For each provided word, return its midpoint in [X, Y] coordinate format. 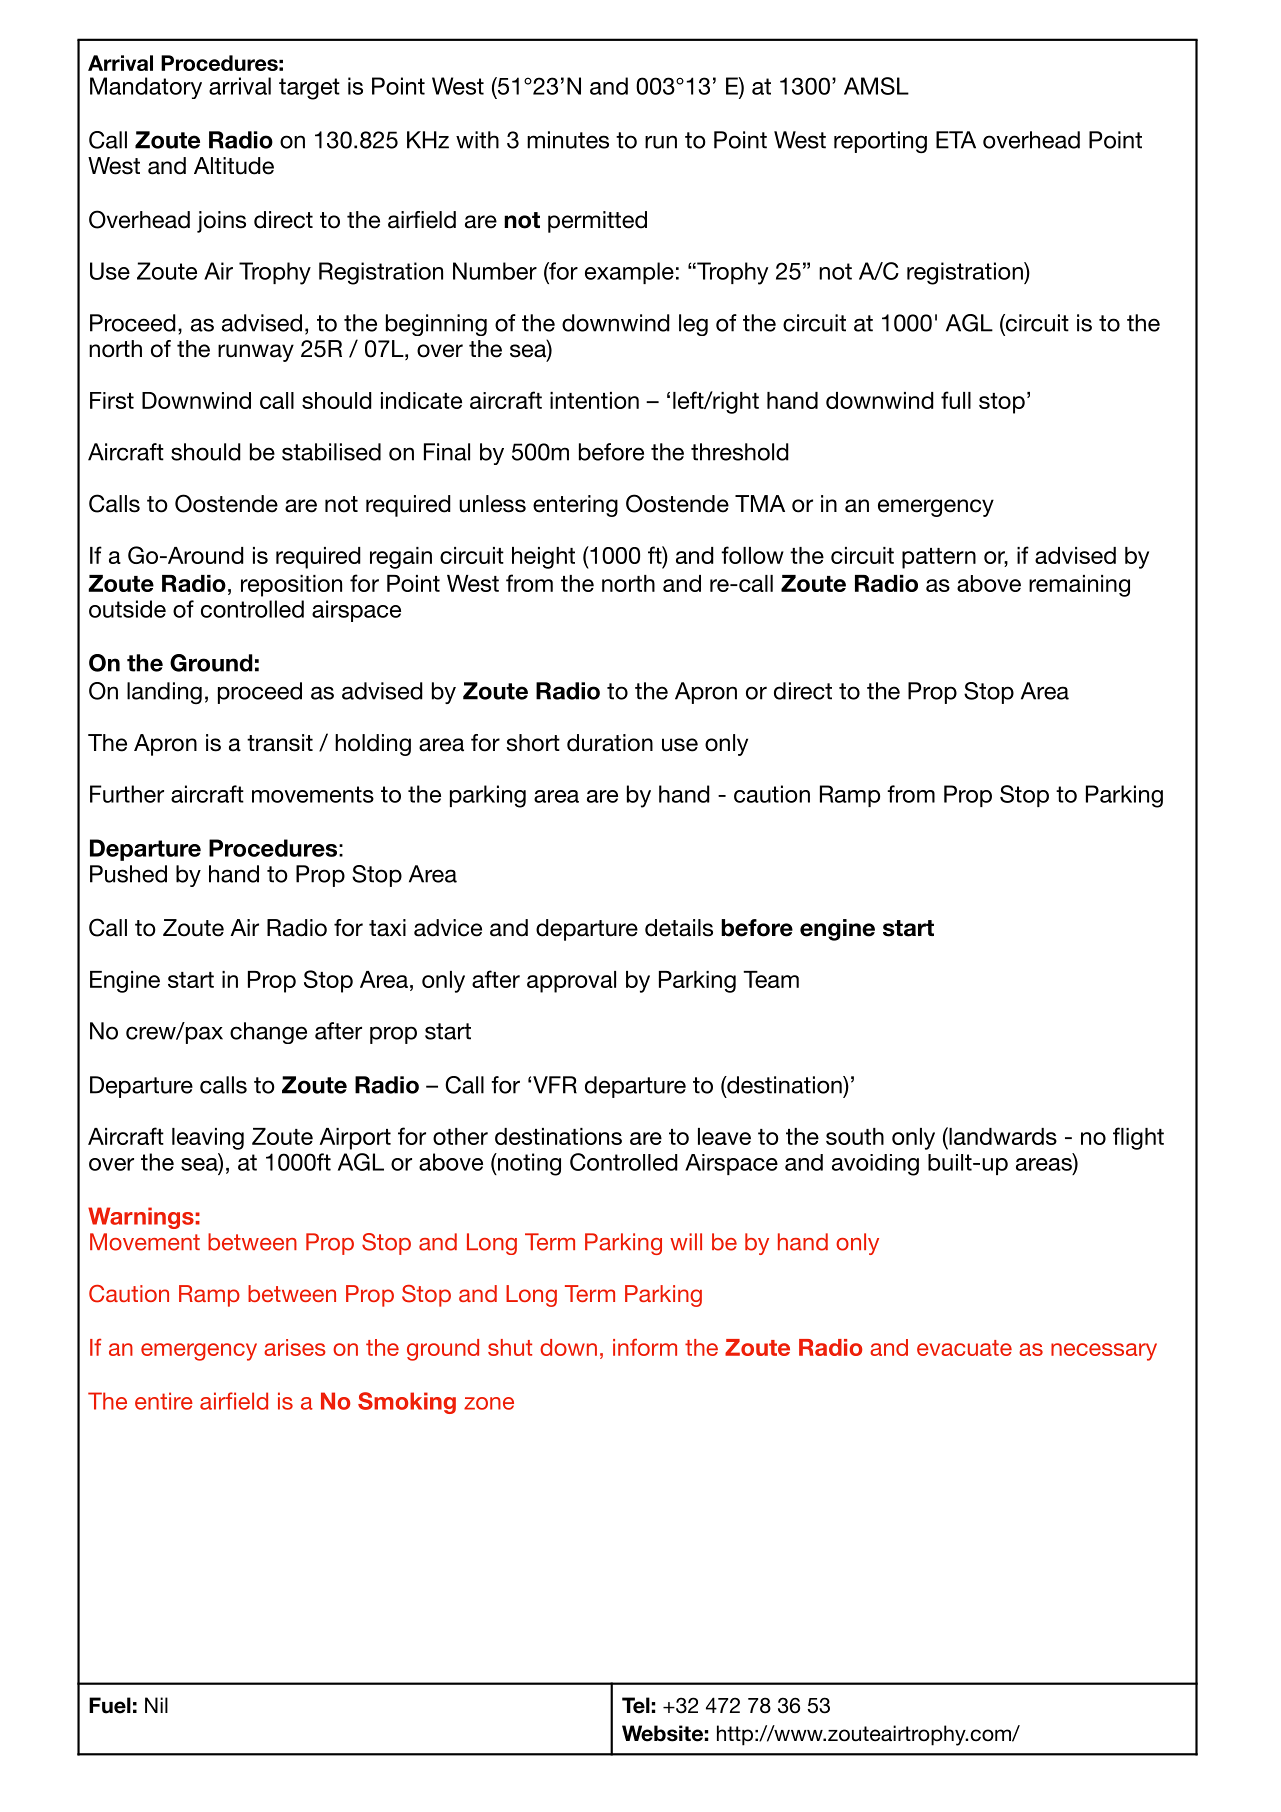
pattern [939, 558]
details [679, 928]
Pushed [128, 874]
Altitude [234, 166]
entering [575, 506]
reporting [880, 142]
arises [295, 1347]
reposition [291, 586]
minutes [568, 140]
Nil [156, 1705]
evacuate [964, 1348]
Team [771, 979]
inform [645, 1347]
